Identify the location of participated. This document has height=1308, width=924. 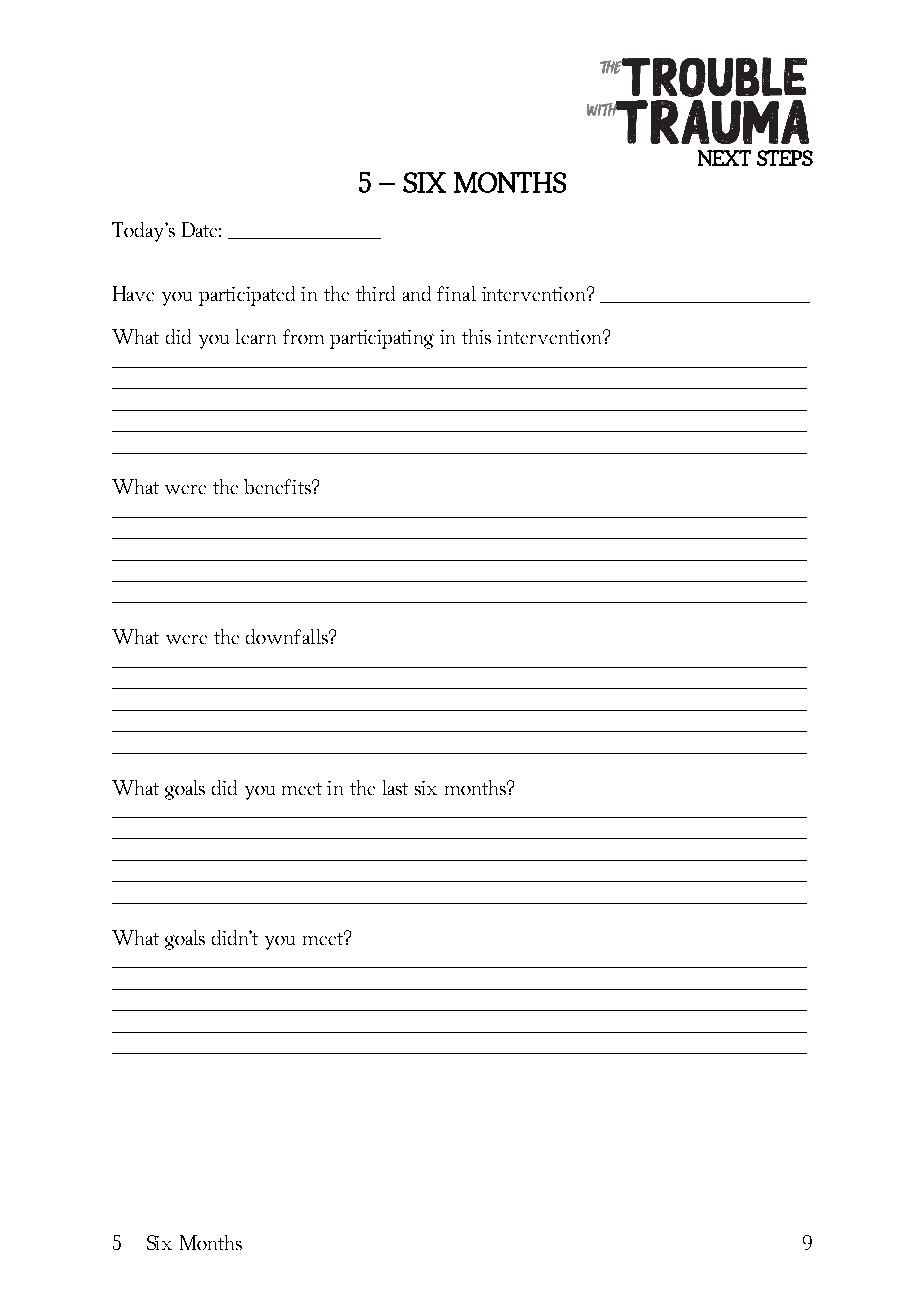
(247, 296).
